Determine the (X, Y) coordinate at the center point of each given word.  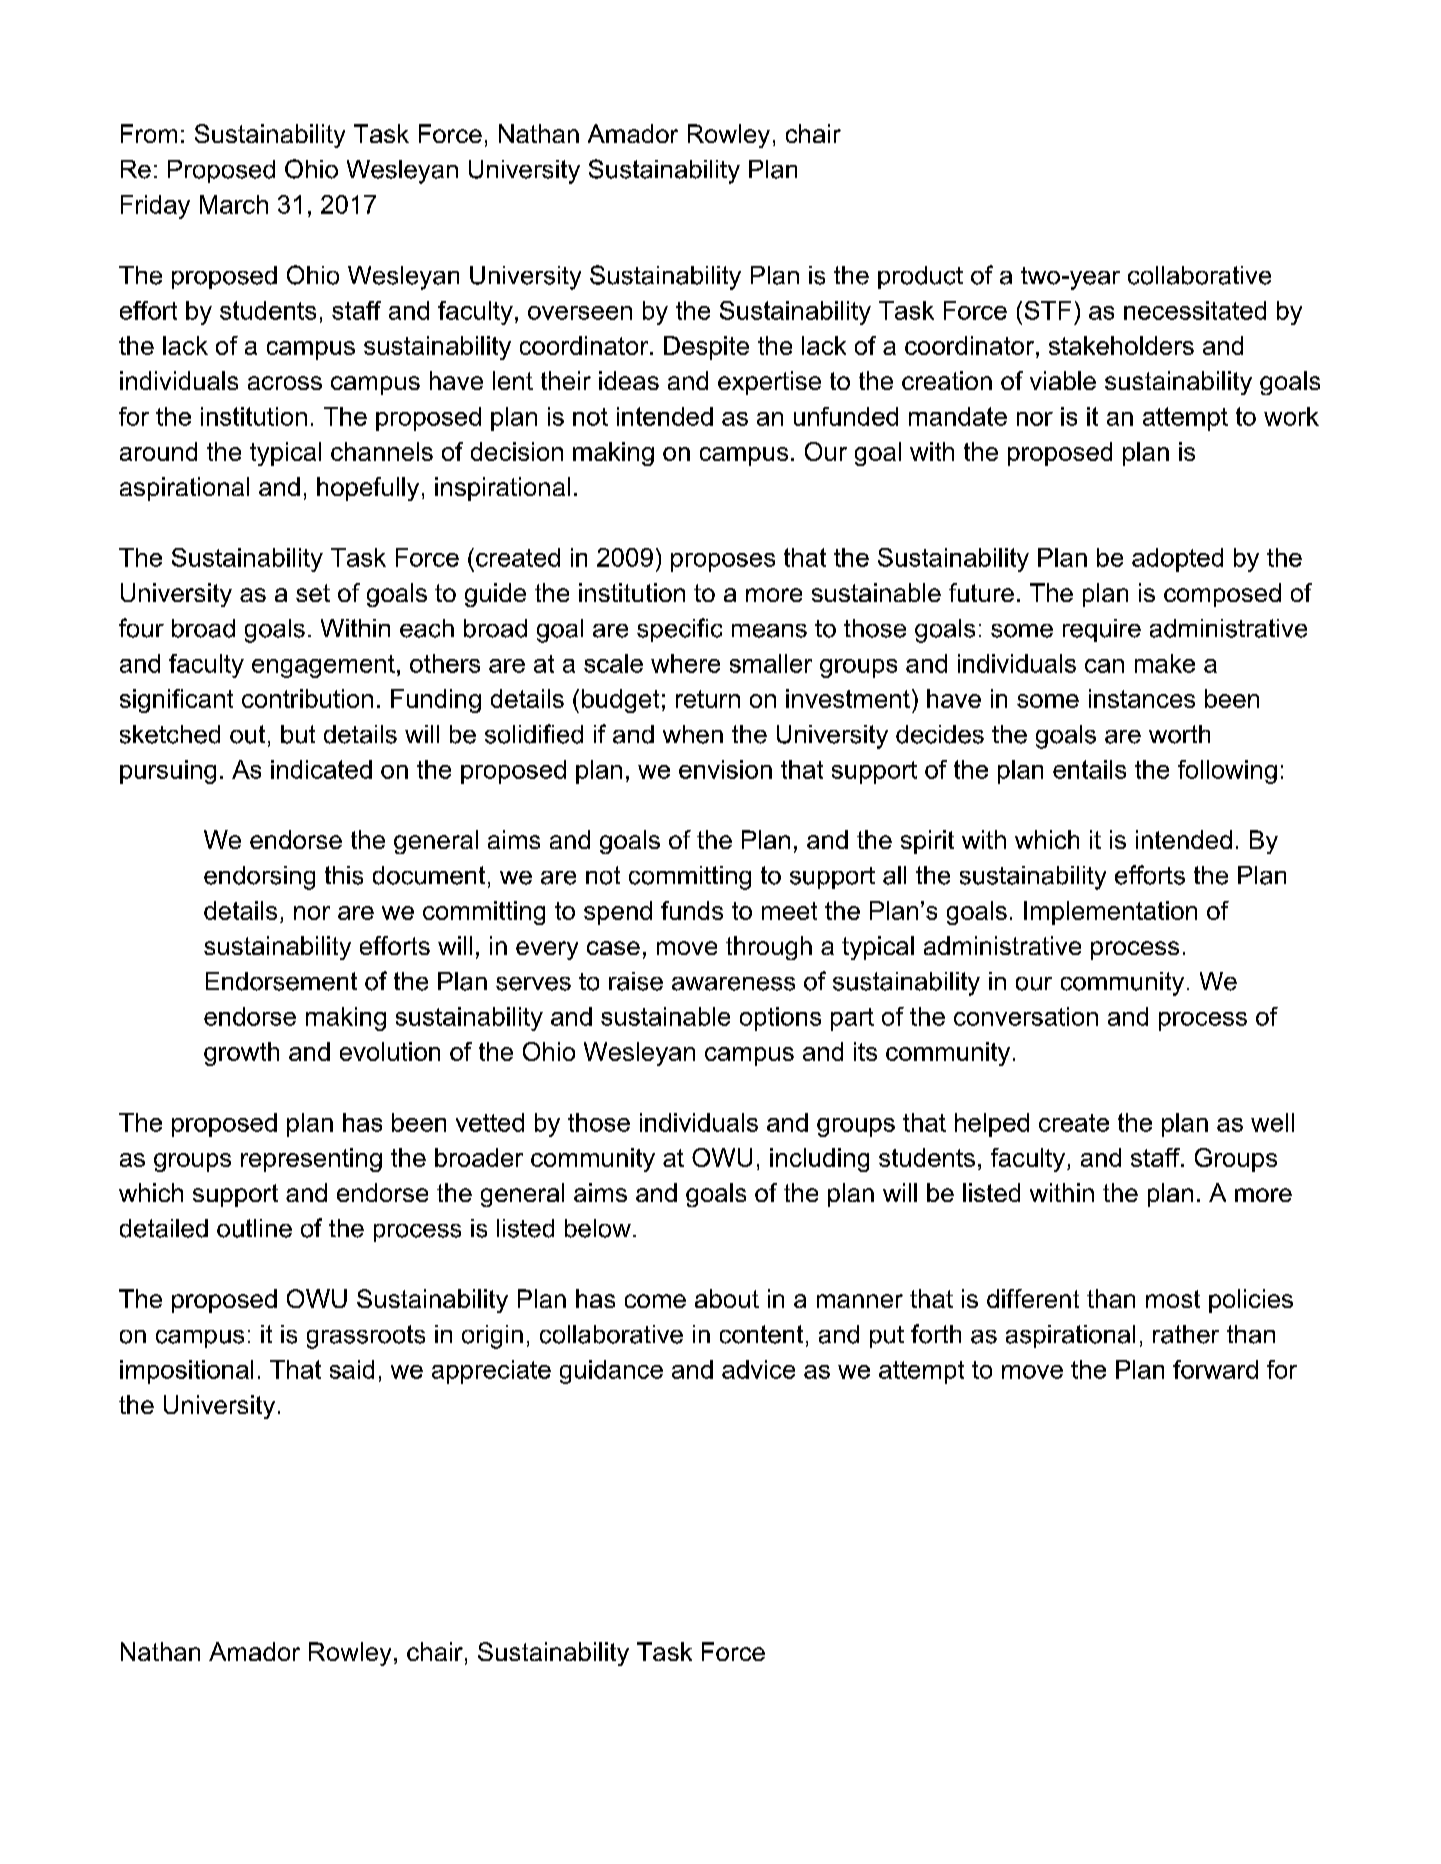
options (780, 1019)
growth (241, 1054)
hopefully (368, 489)
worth (1179, 734)
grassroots (366, 1337)
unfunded (846, 416)
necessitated (1195, 310)
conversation (1026, 1016)
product (920, 277)
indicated (321, 769)
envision (725, 769)
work (1291, 416)
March (234, 204)
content (761, 1334)
